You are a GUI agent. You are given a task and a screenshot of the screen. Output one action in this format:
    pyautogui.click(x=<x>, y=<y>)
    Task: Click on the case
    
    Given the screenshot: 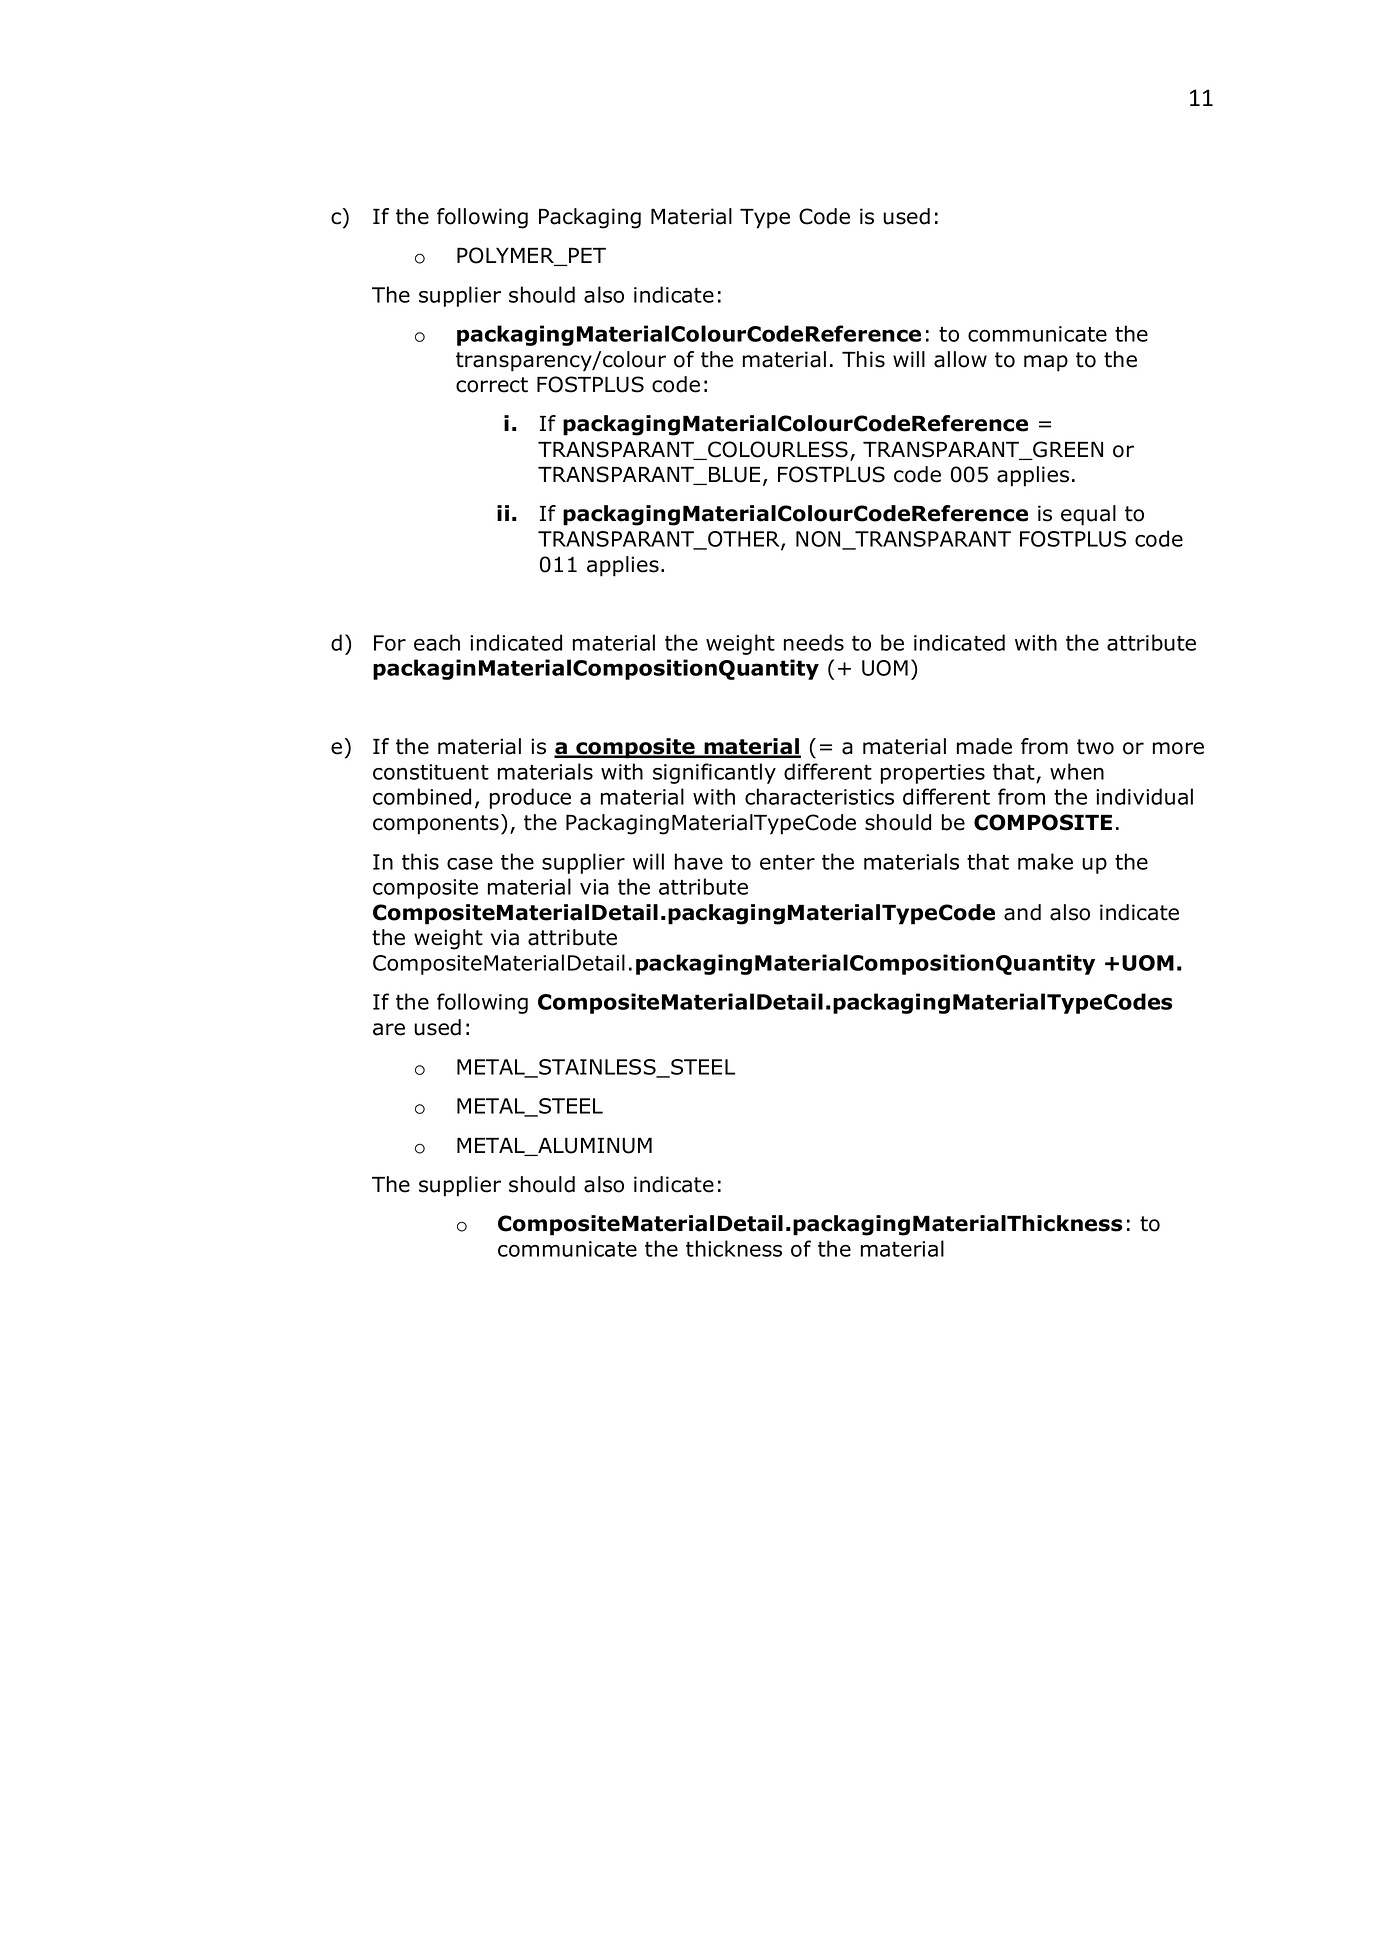 What is the action you would take?
    pyautogui.click(x=470, y=864)
